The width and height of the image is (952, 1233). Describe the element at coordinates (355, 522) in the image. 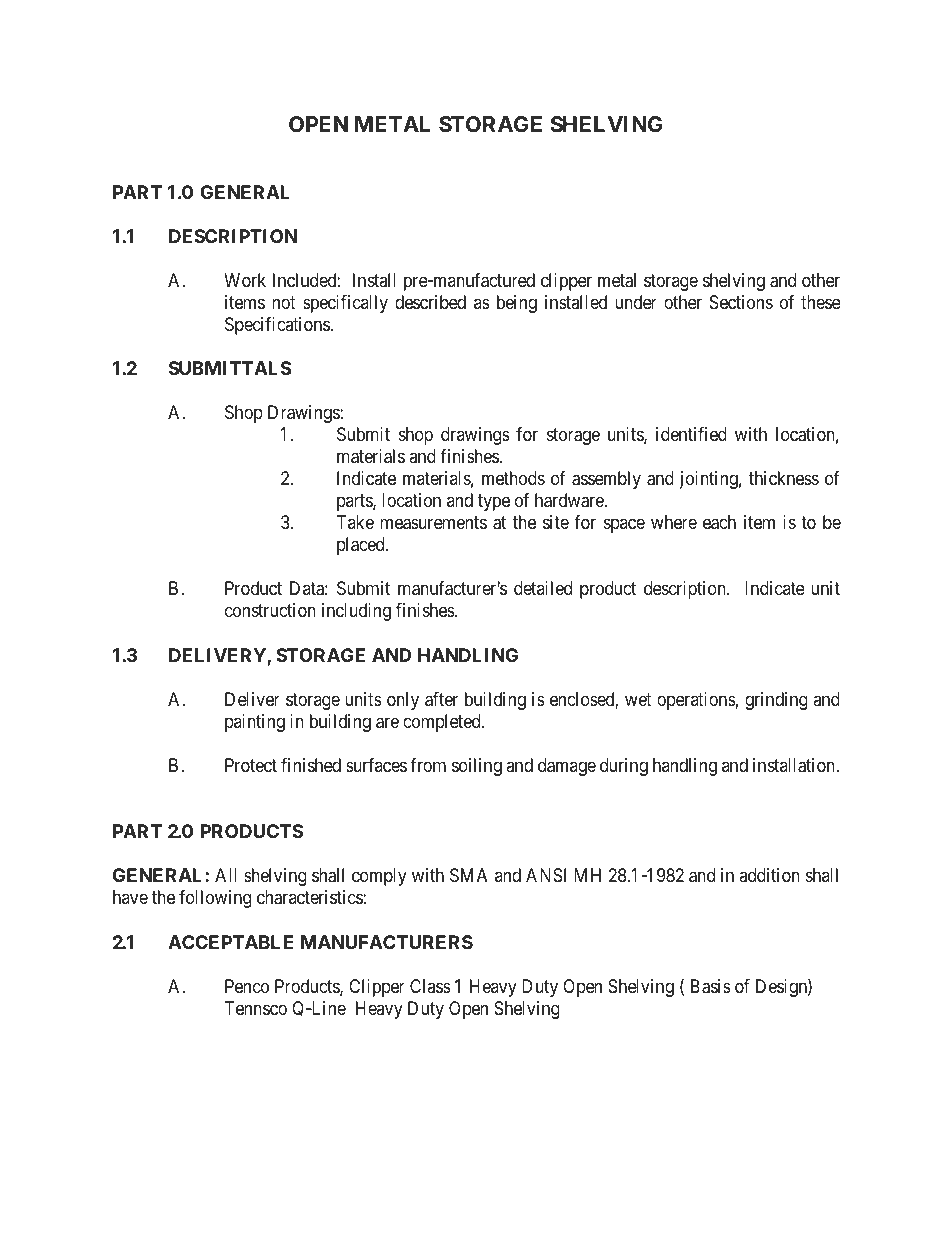

I see `Take` at that location.
